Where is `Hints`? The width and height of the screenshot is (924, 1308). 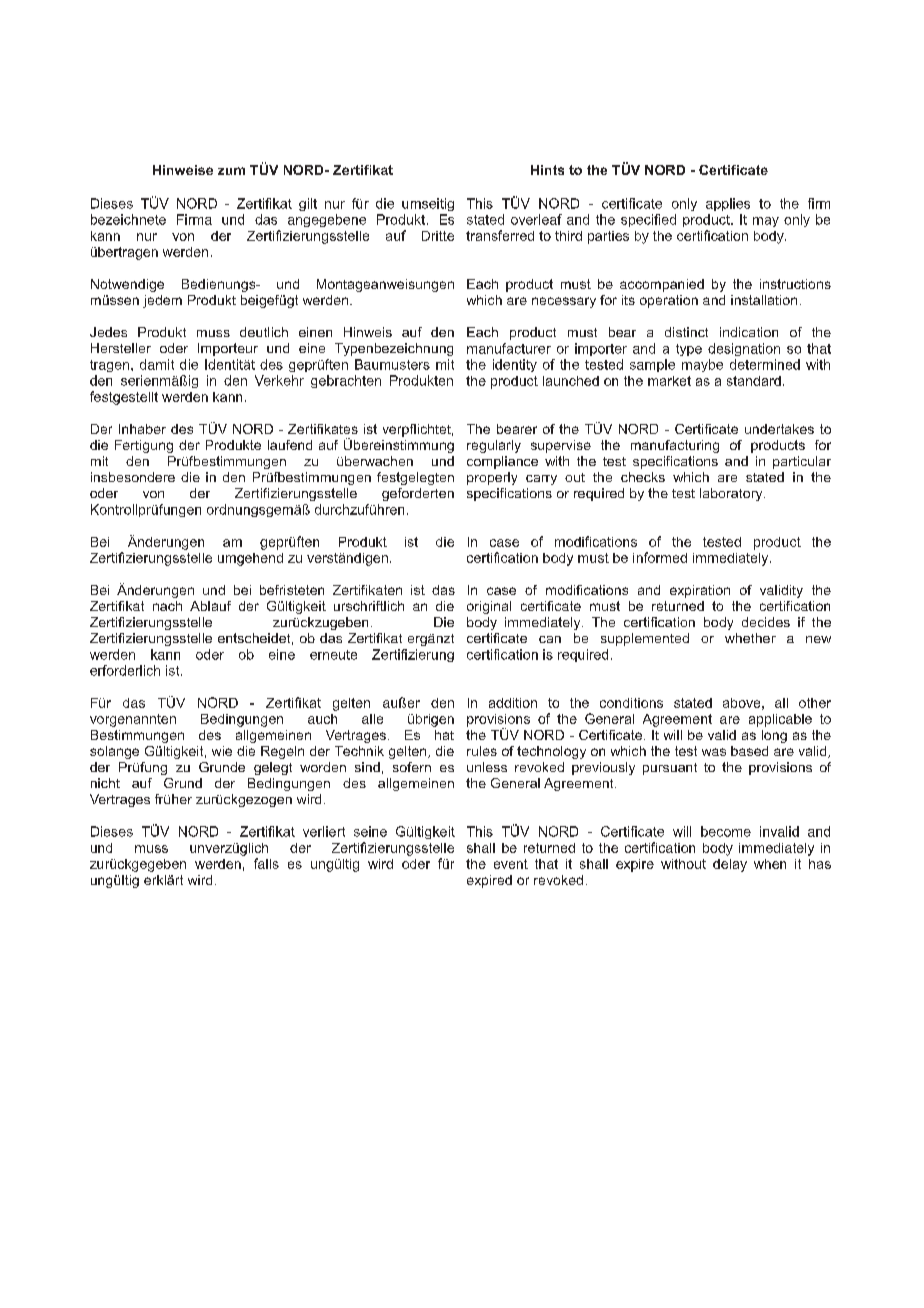
Hints is located at coordinates (547, 170).
